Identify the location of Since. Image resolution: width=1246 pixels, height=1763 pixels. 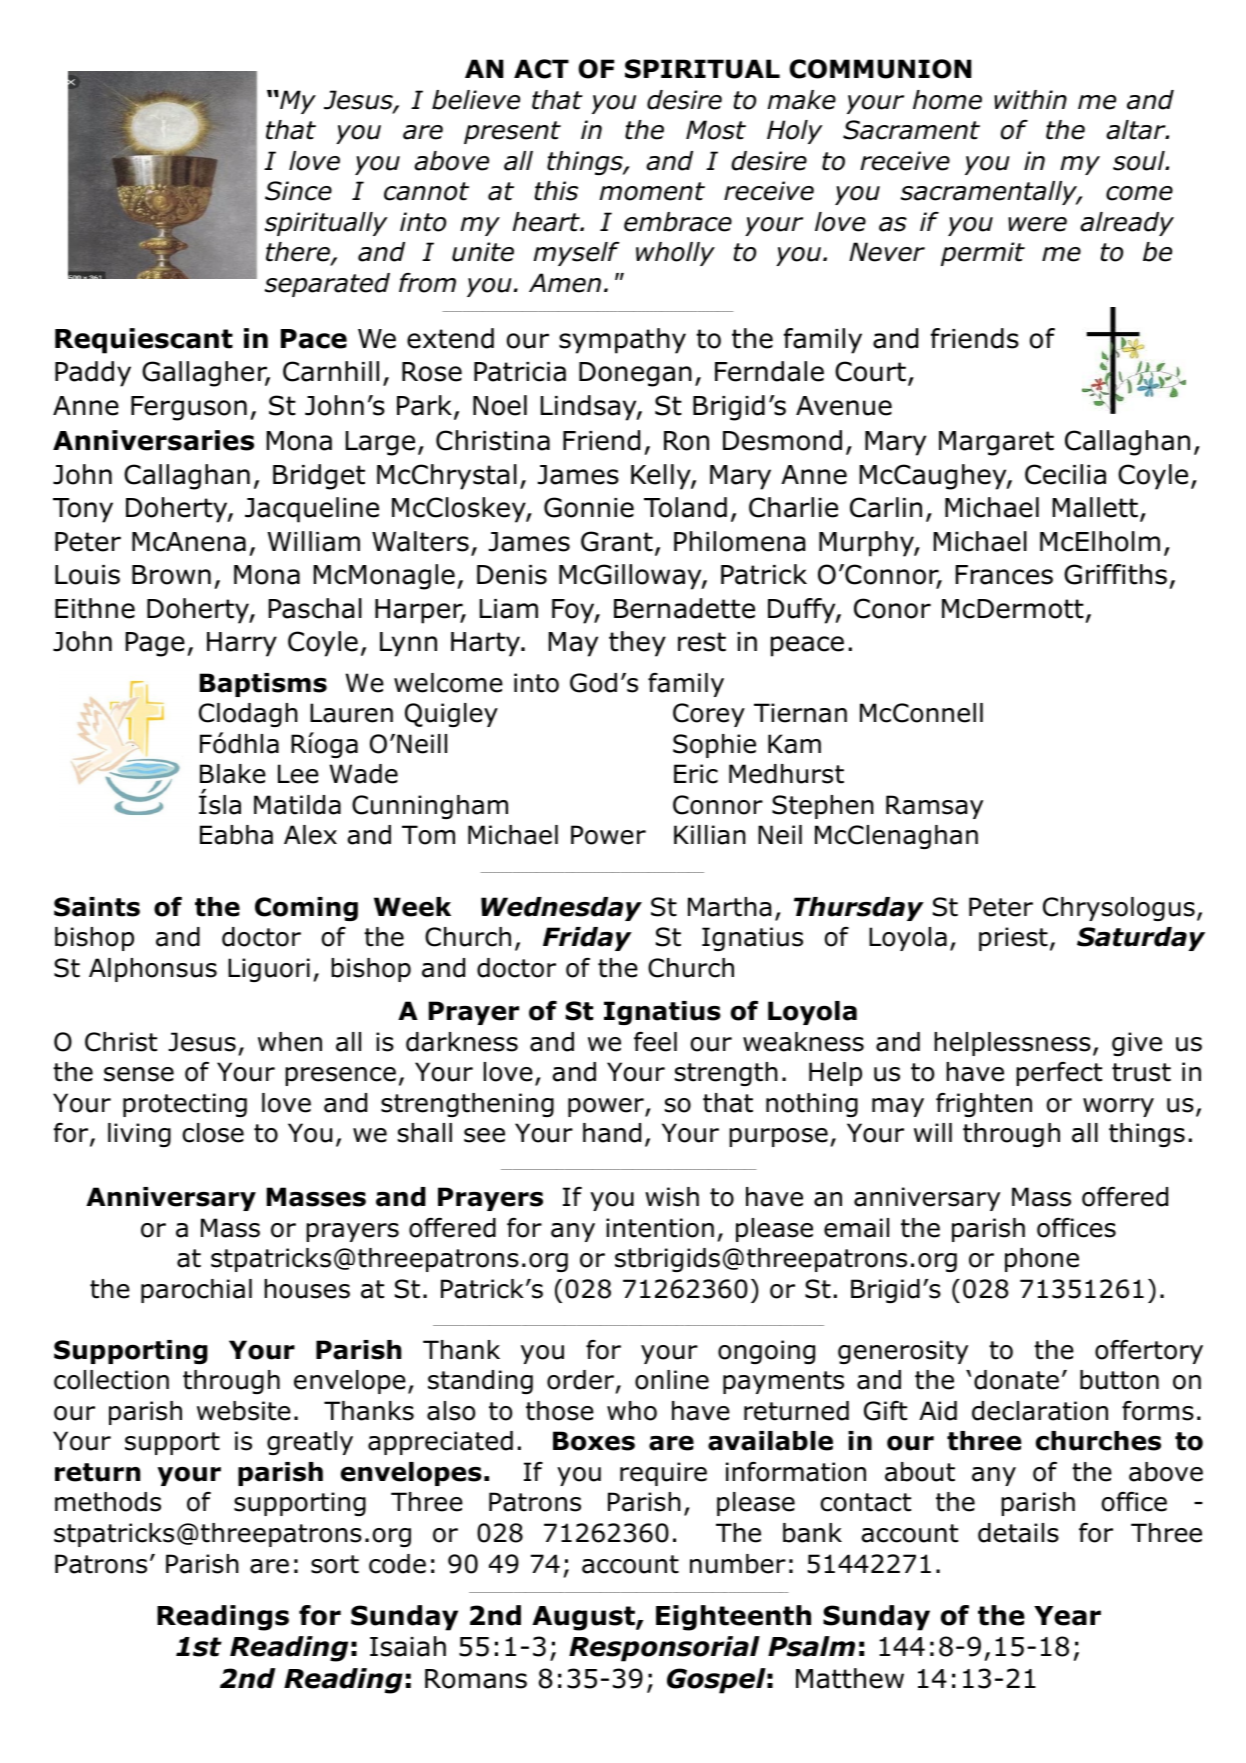
(298, 191).
